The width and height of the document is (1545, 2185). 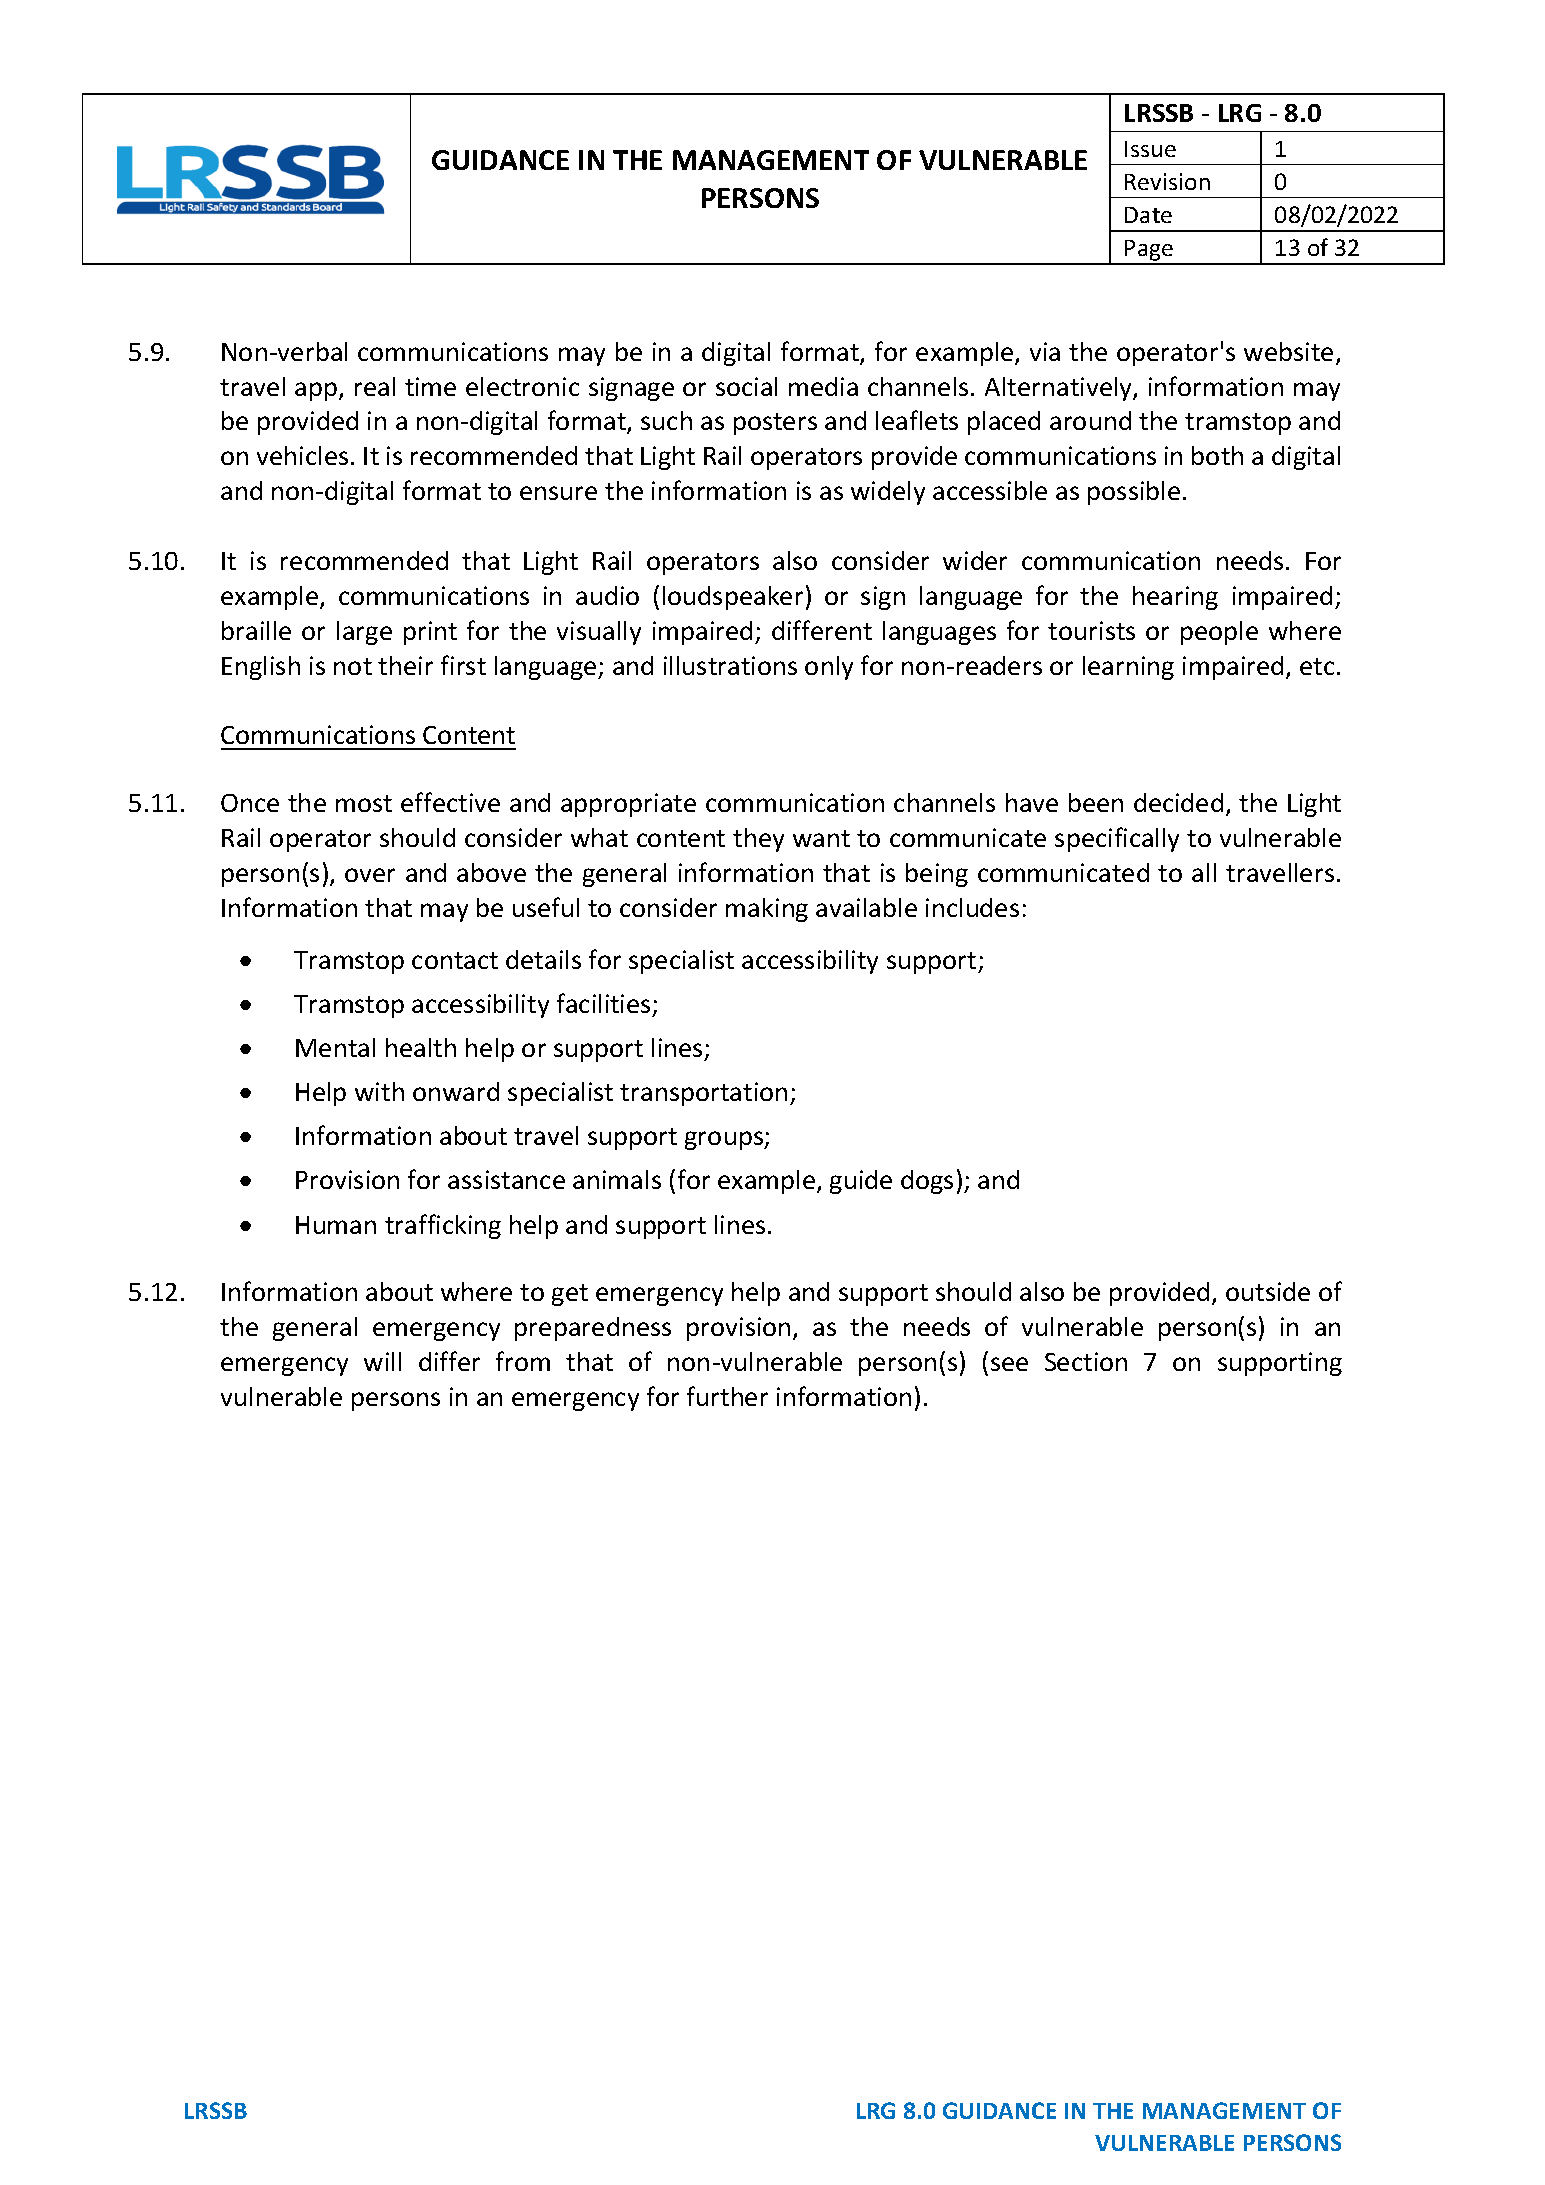 I want to click on dogs, so click(x=927, y=1182).
